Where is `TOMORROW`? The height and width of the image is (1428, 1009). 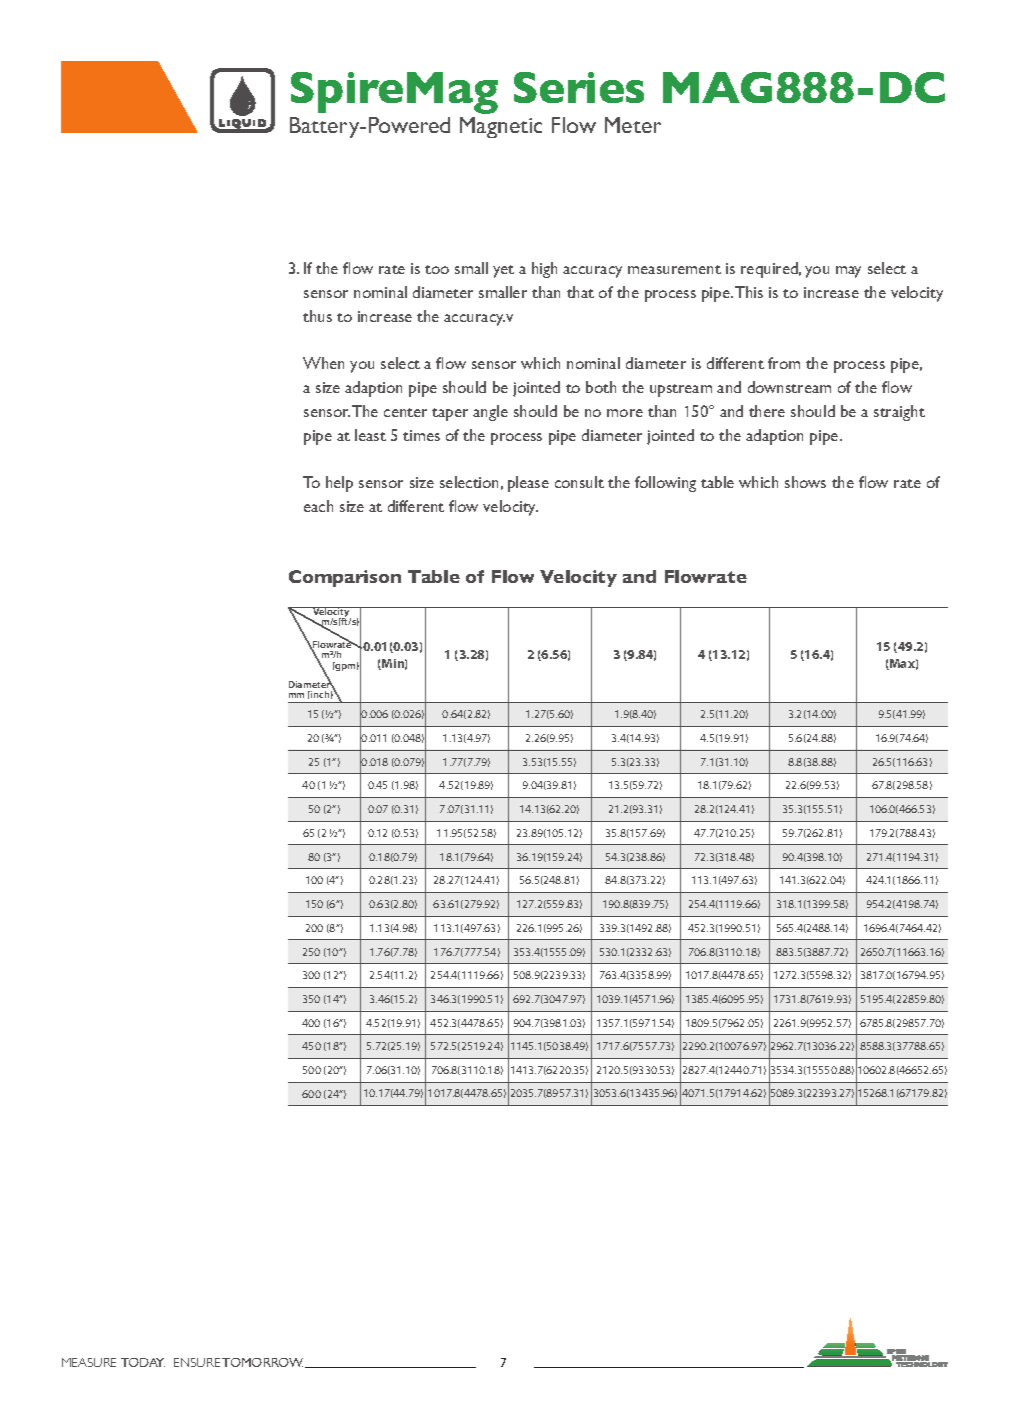
TOMORROW is located at coordinates (264, 1363).
